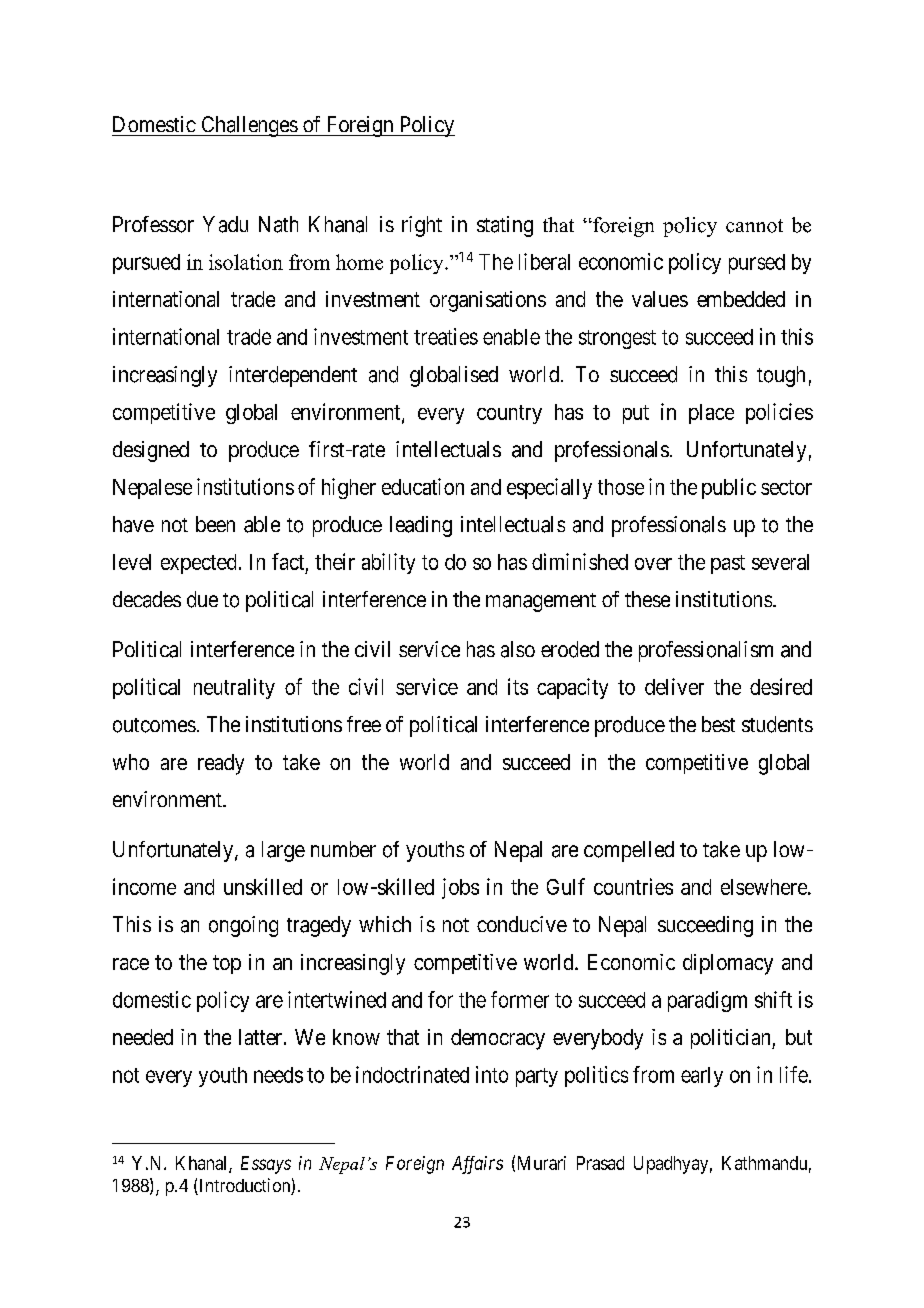 The width and height of the page is (924, 1308). What do you see at coordinates (509, 414) in the page?
I see `country` at bounding box center [509, 414].
